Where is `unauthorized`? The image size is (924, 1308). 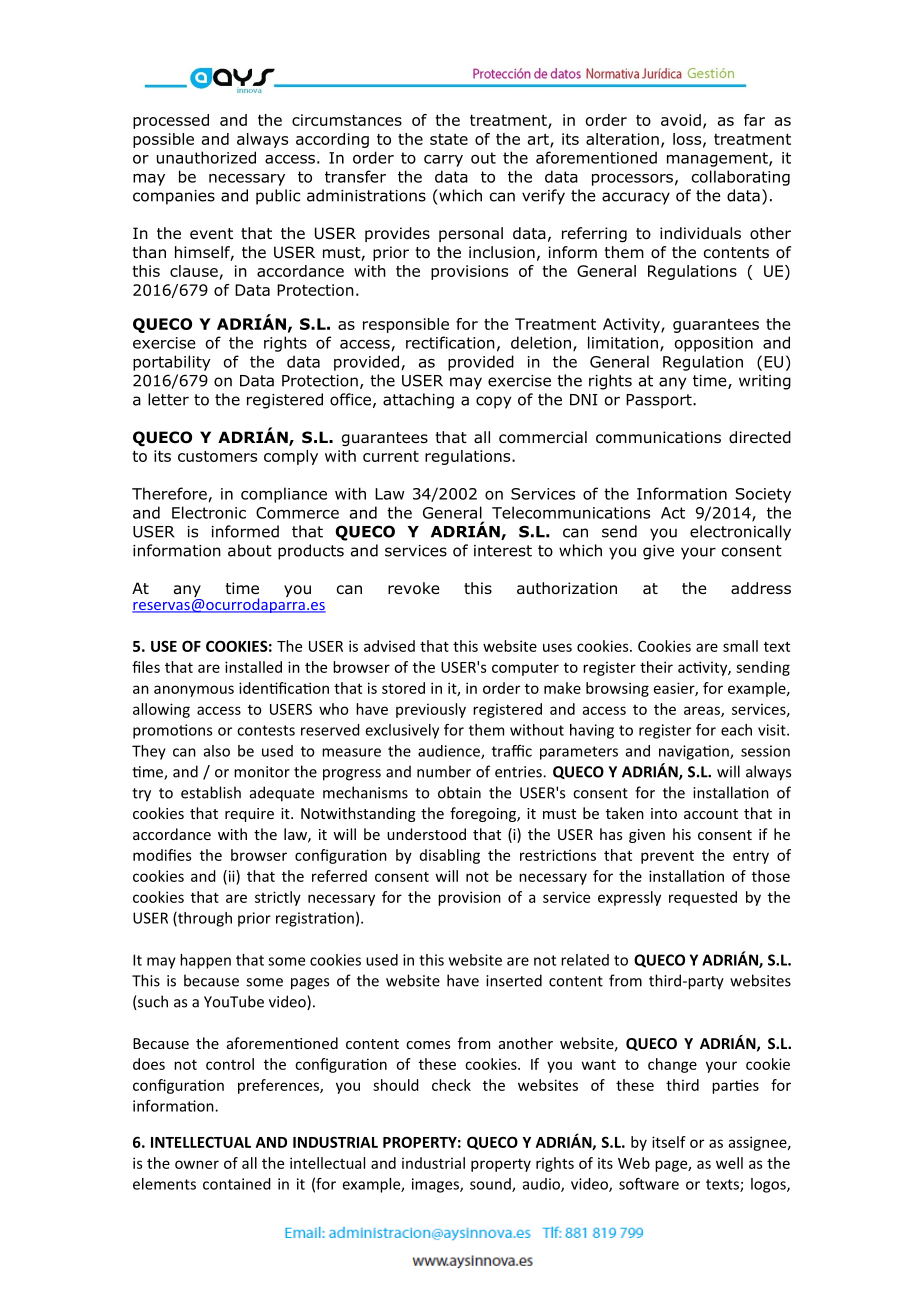
unauthorized is located at coordinates (206, 157).
